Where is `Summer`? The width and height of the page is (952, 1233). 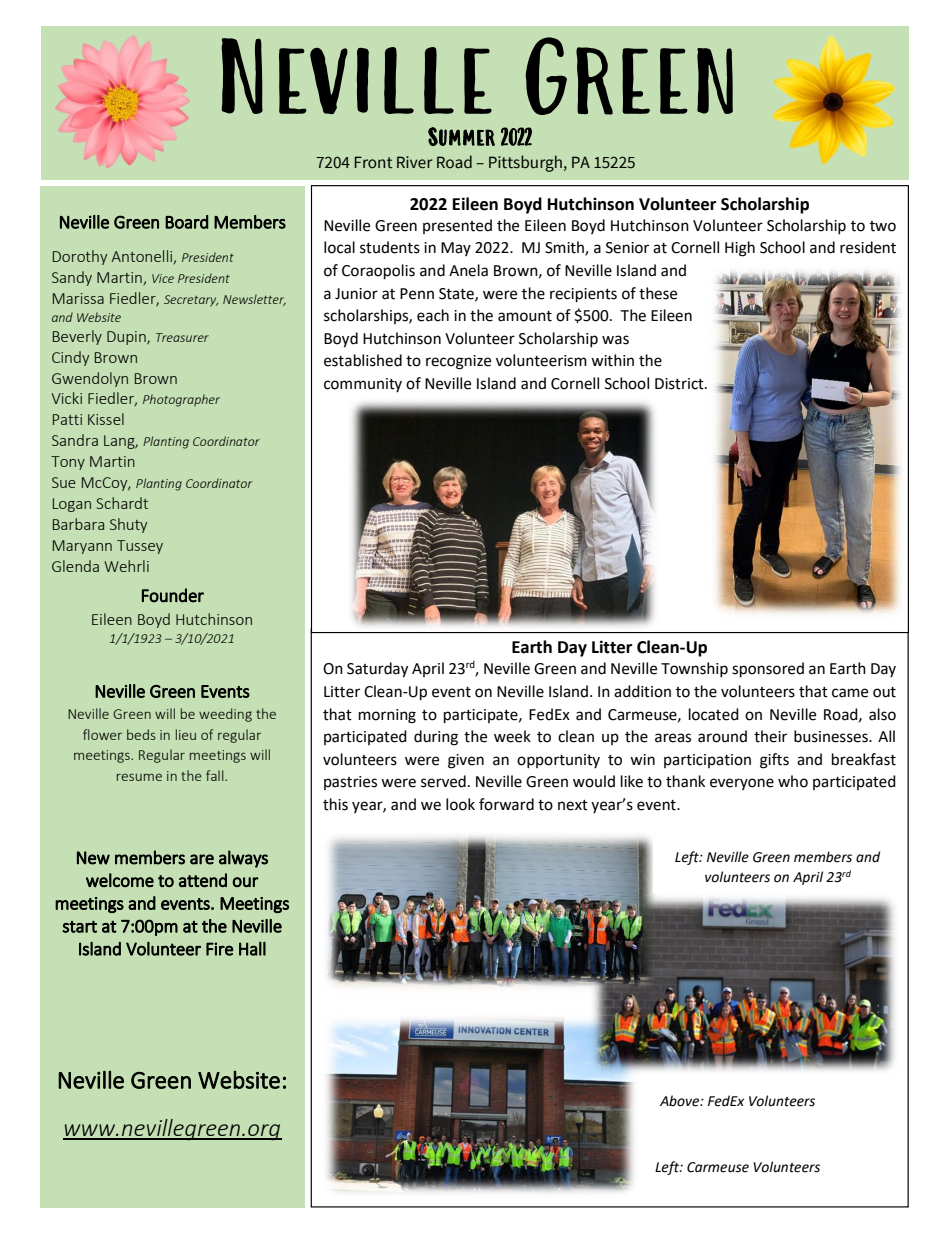
Summer is located at coordinates (461, 136).
